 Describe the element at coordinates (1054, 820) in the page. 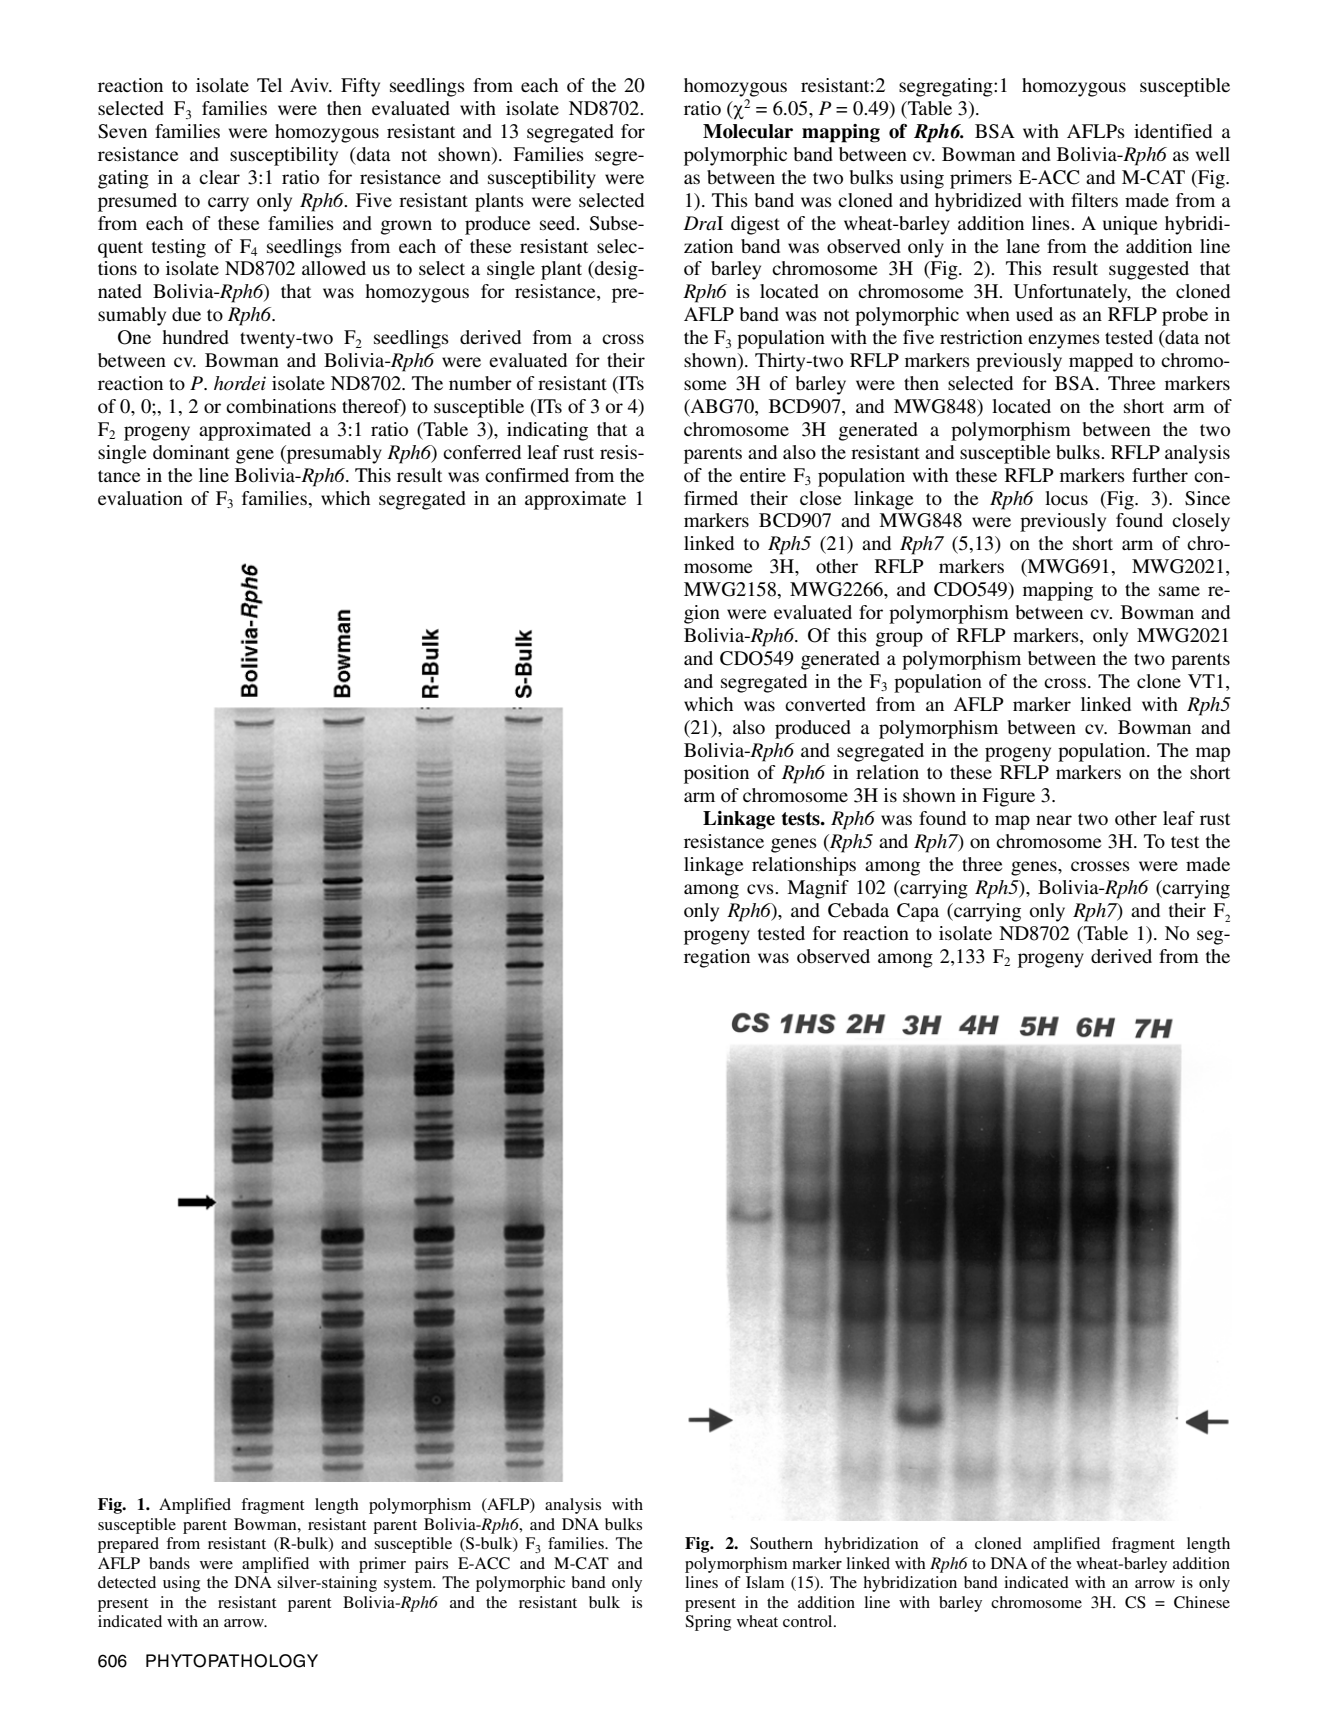

I see `near` at that location.
